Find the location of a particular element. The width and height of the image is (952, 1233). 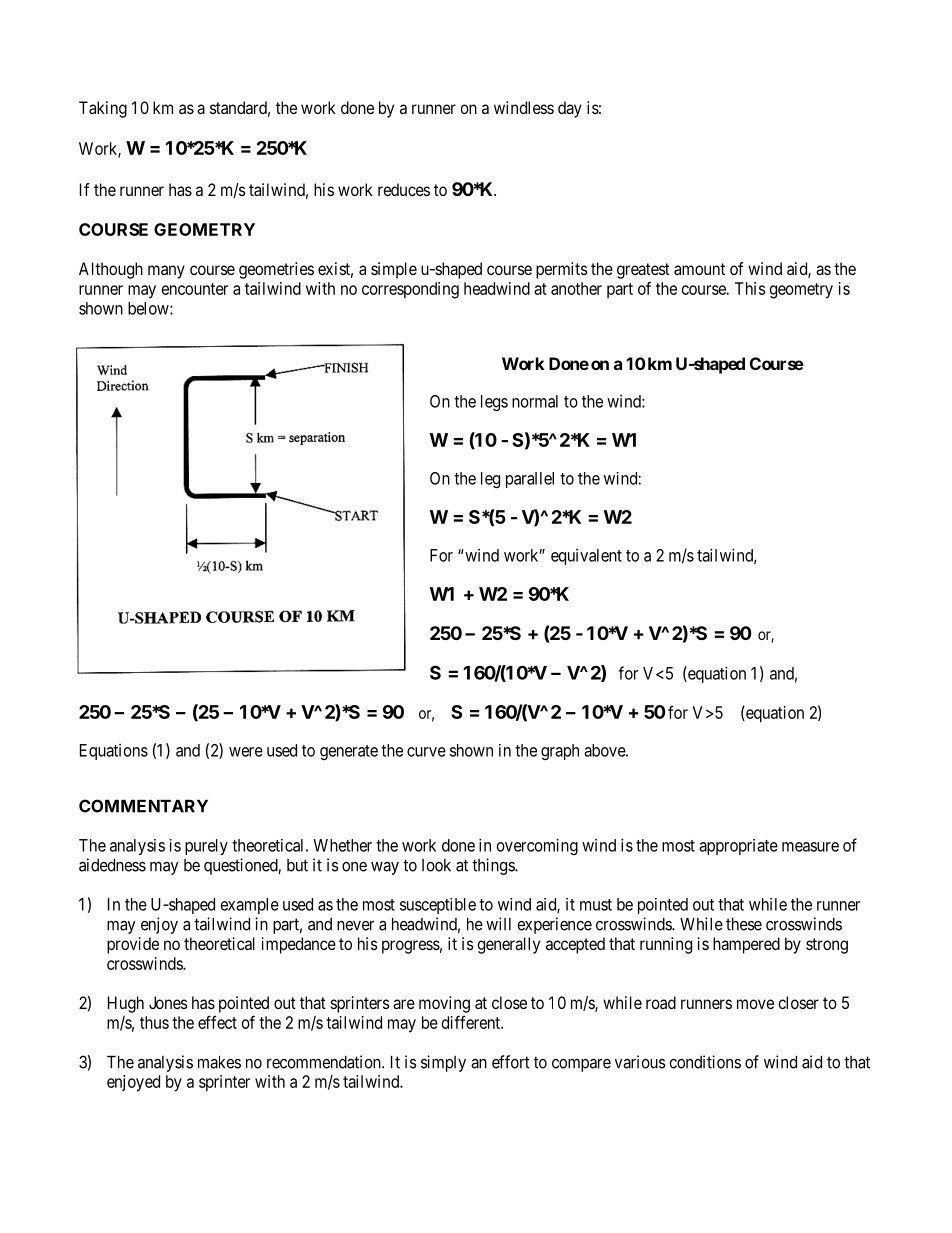

effect is located at coordinates (217, 1022).
